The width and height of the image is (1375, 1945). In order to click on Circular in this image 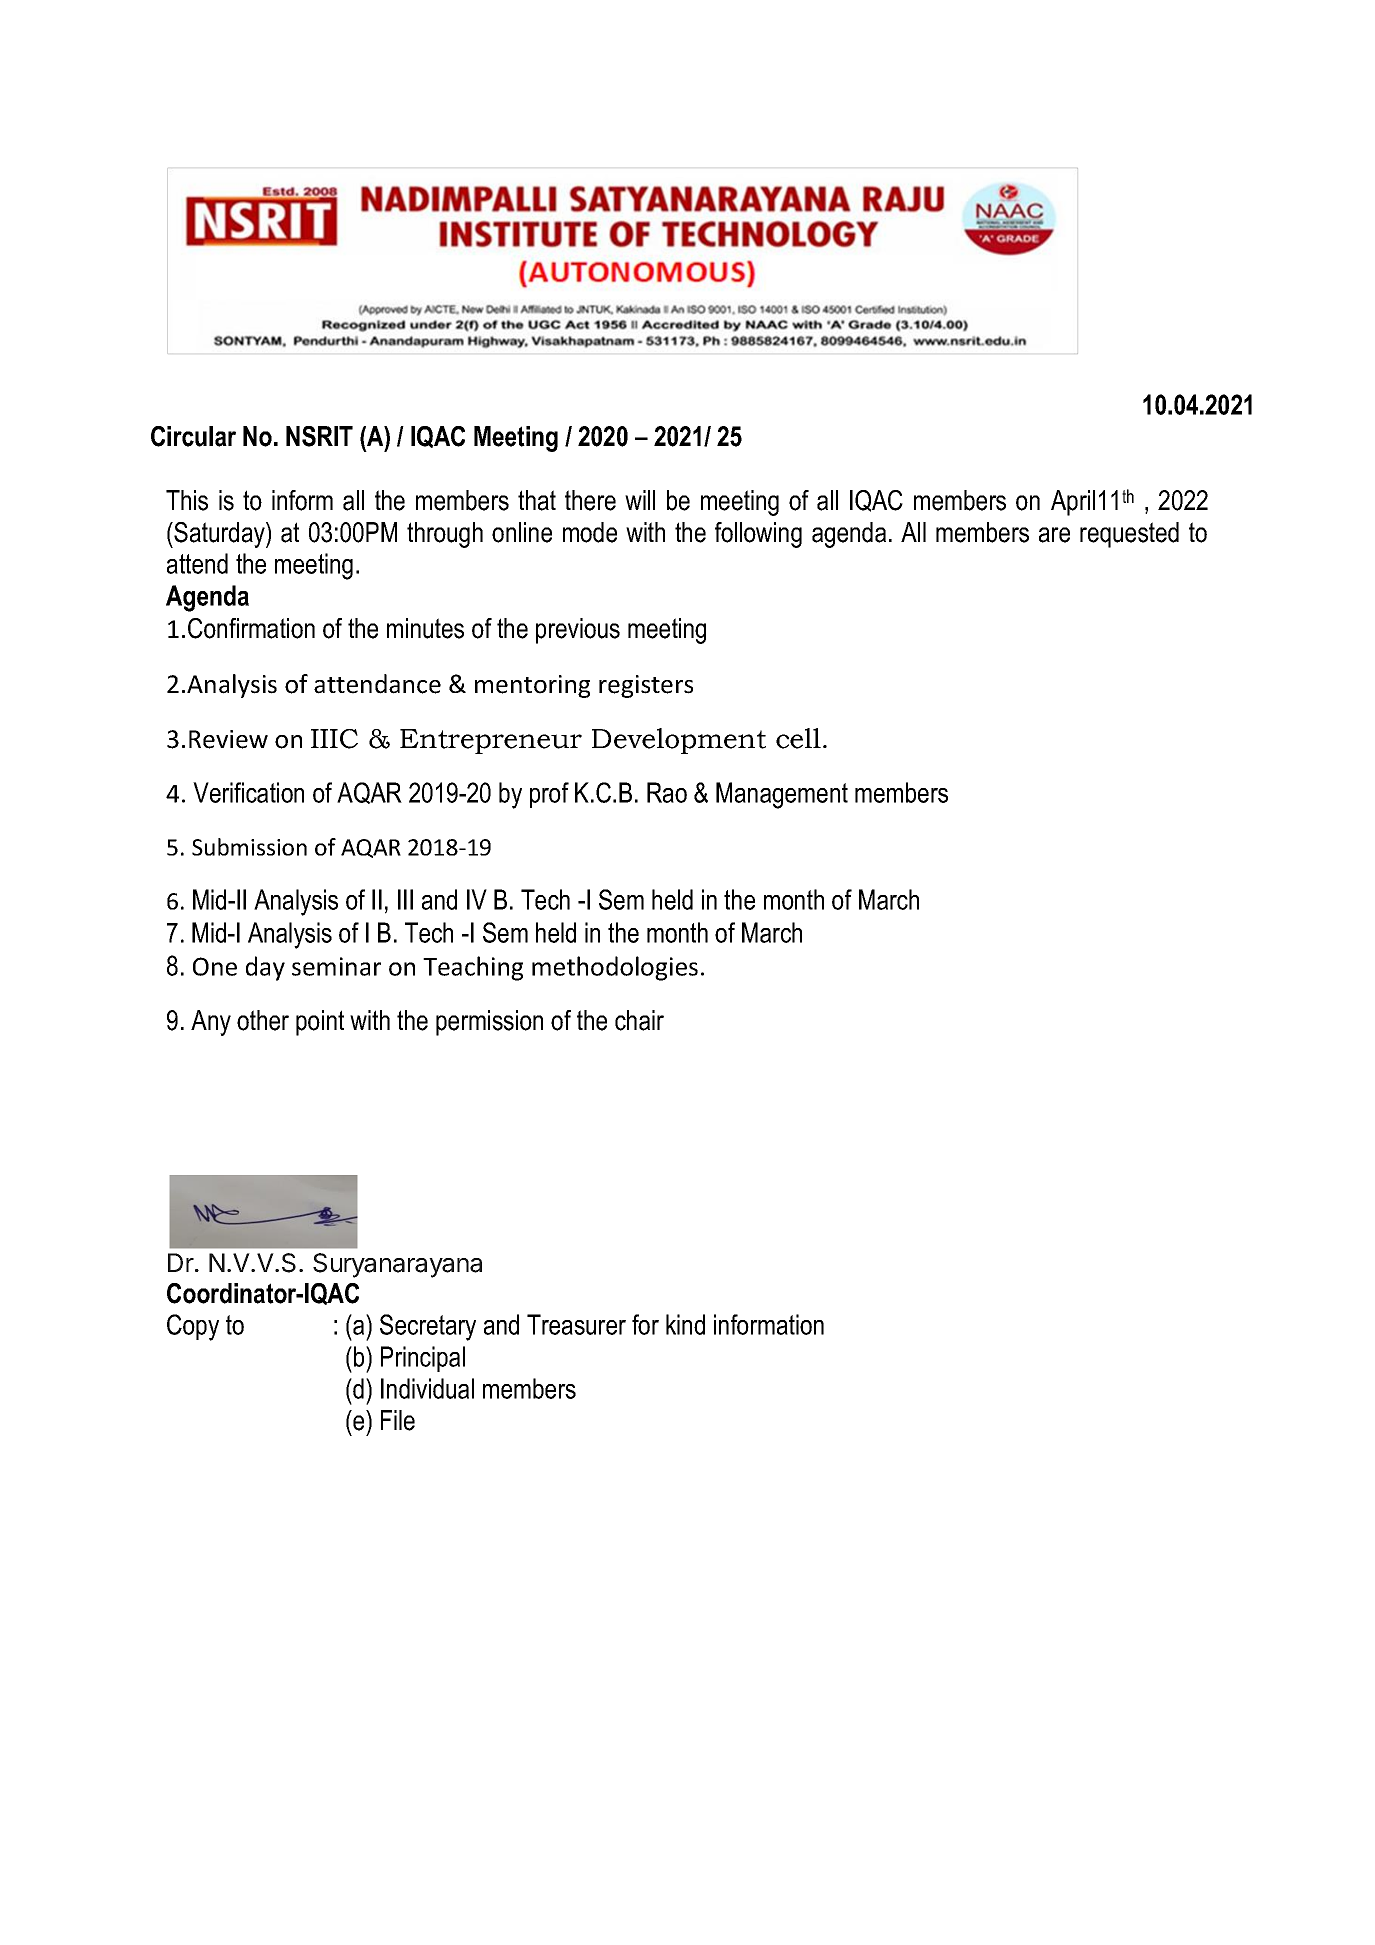, I will do `click(193, 436)`.
